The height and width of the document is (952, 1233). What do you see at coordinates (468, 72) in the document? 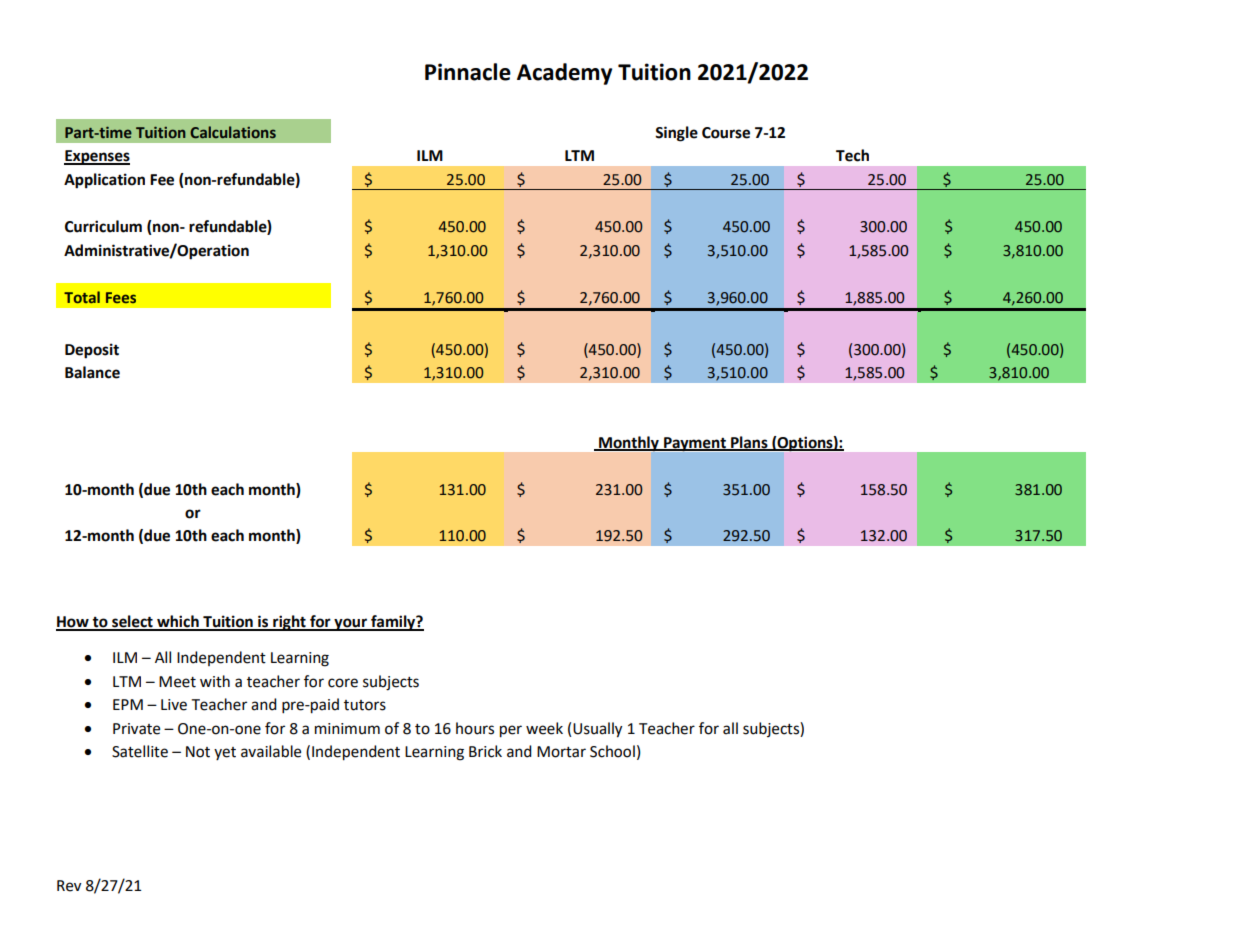
I see `Pinnacle` at bounding box center [468, 72].
